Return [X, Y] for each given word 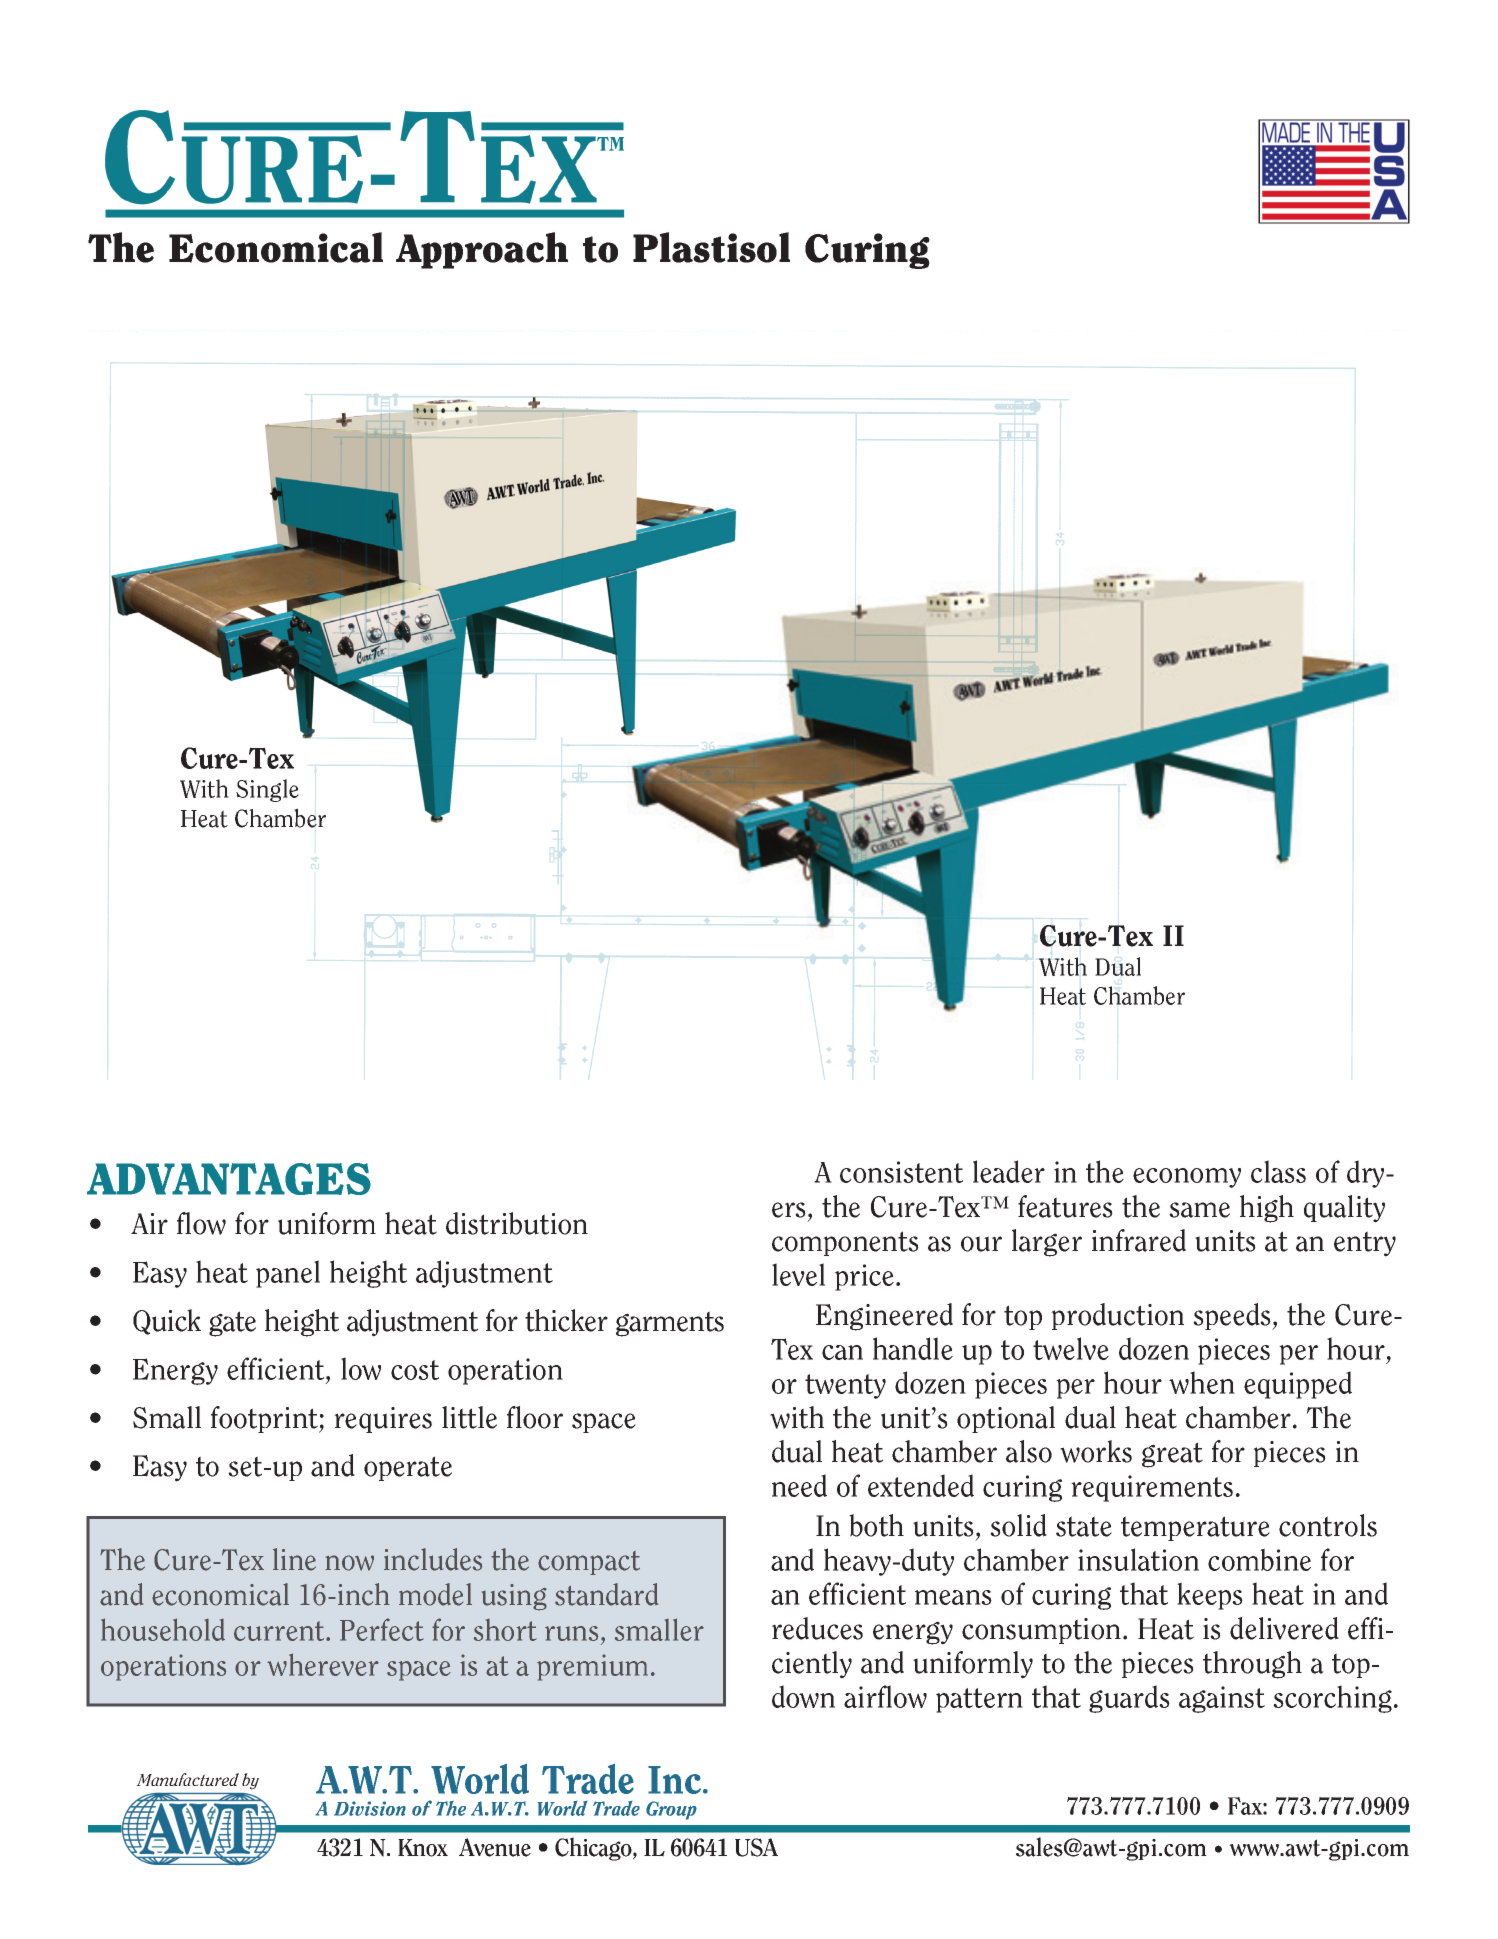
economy [1187, 1178]
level [798, 1274]
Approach [482, 250]
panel [288, 1274]
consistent [901, 1172]
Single [267, 790]
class [1278, 1171]
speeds [1233, 1316]
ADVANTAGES [229, 1179]
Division [370, 1808]
